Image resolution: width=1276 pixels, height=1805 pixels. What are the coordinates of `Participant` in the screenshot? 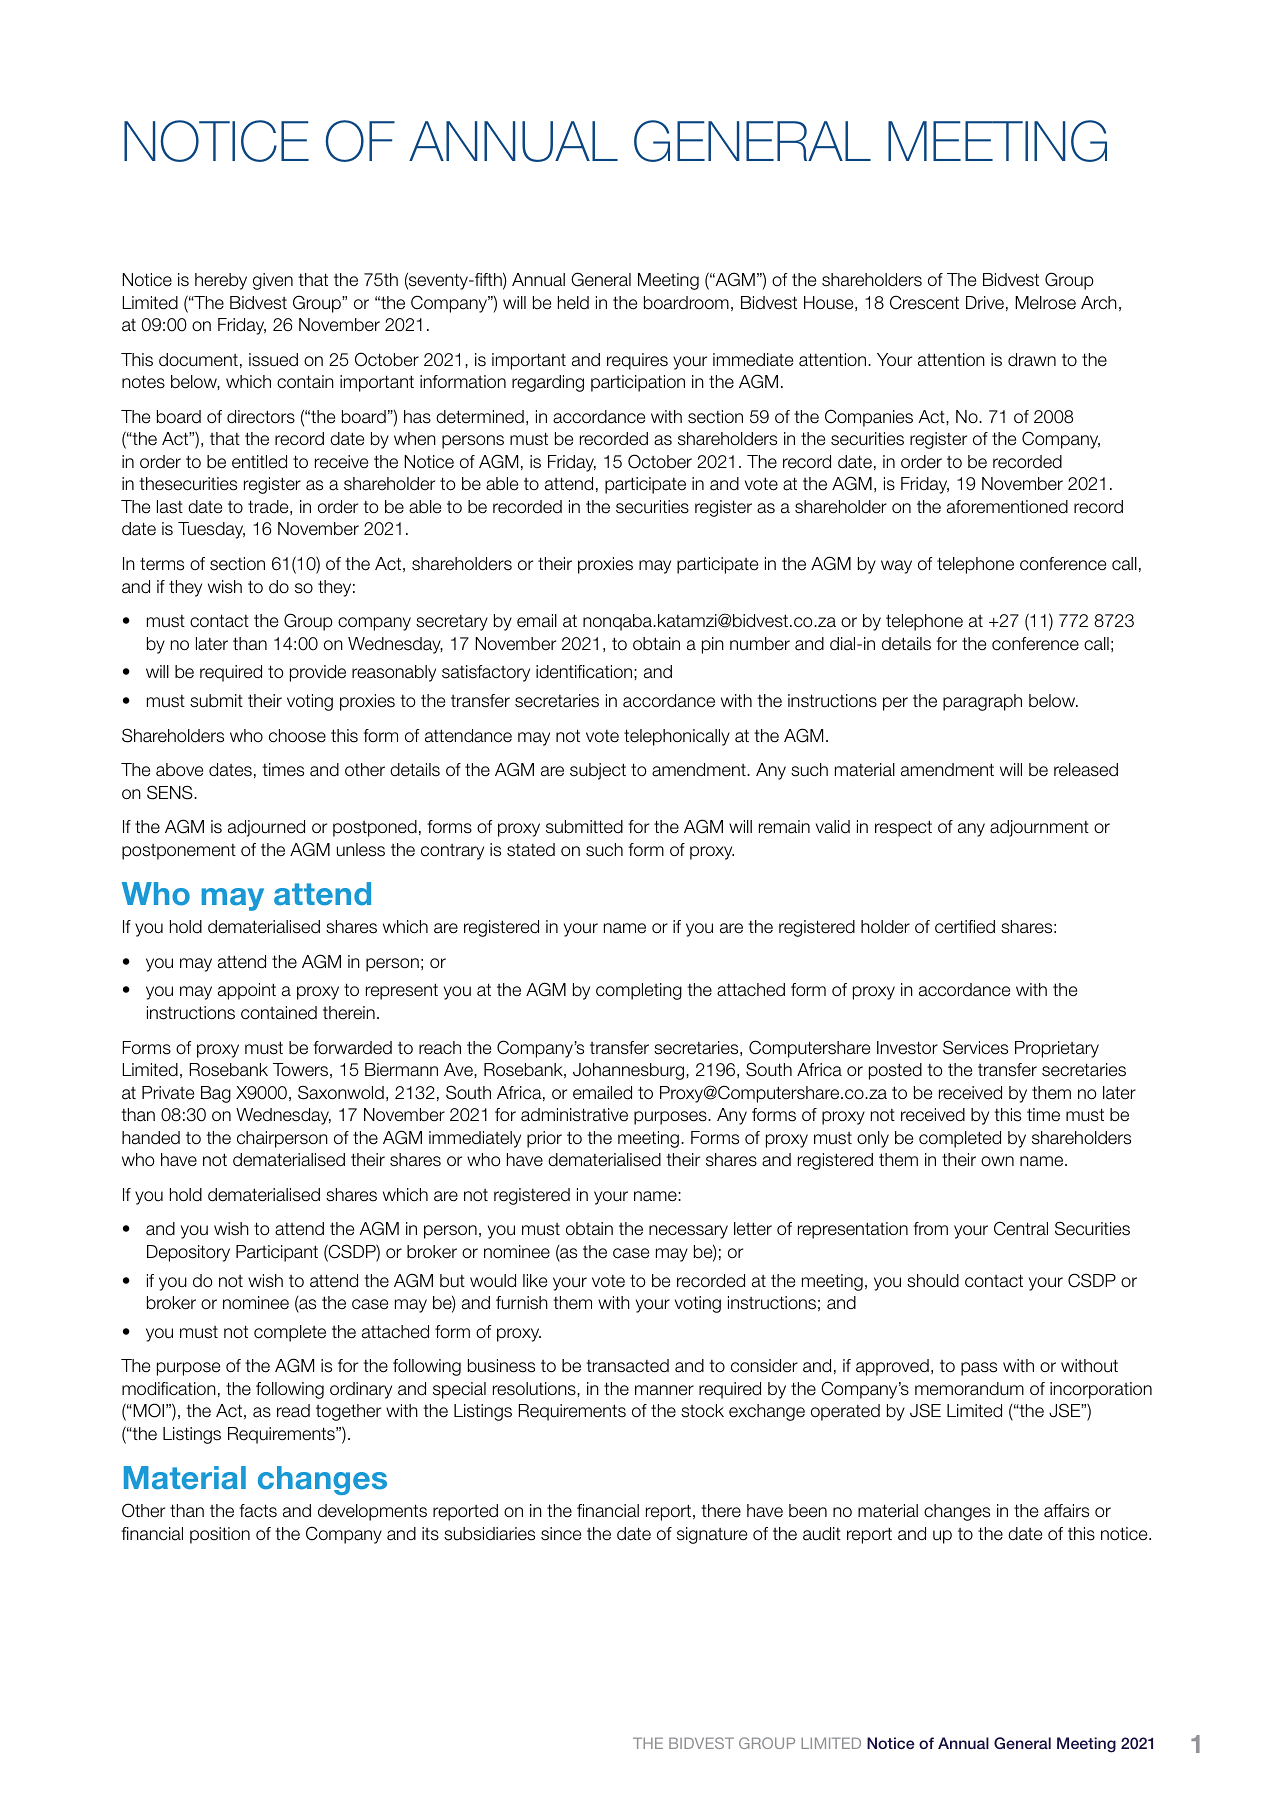 It's located at (277, 1253).
